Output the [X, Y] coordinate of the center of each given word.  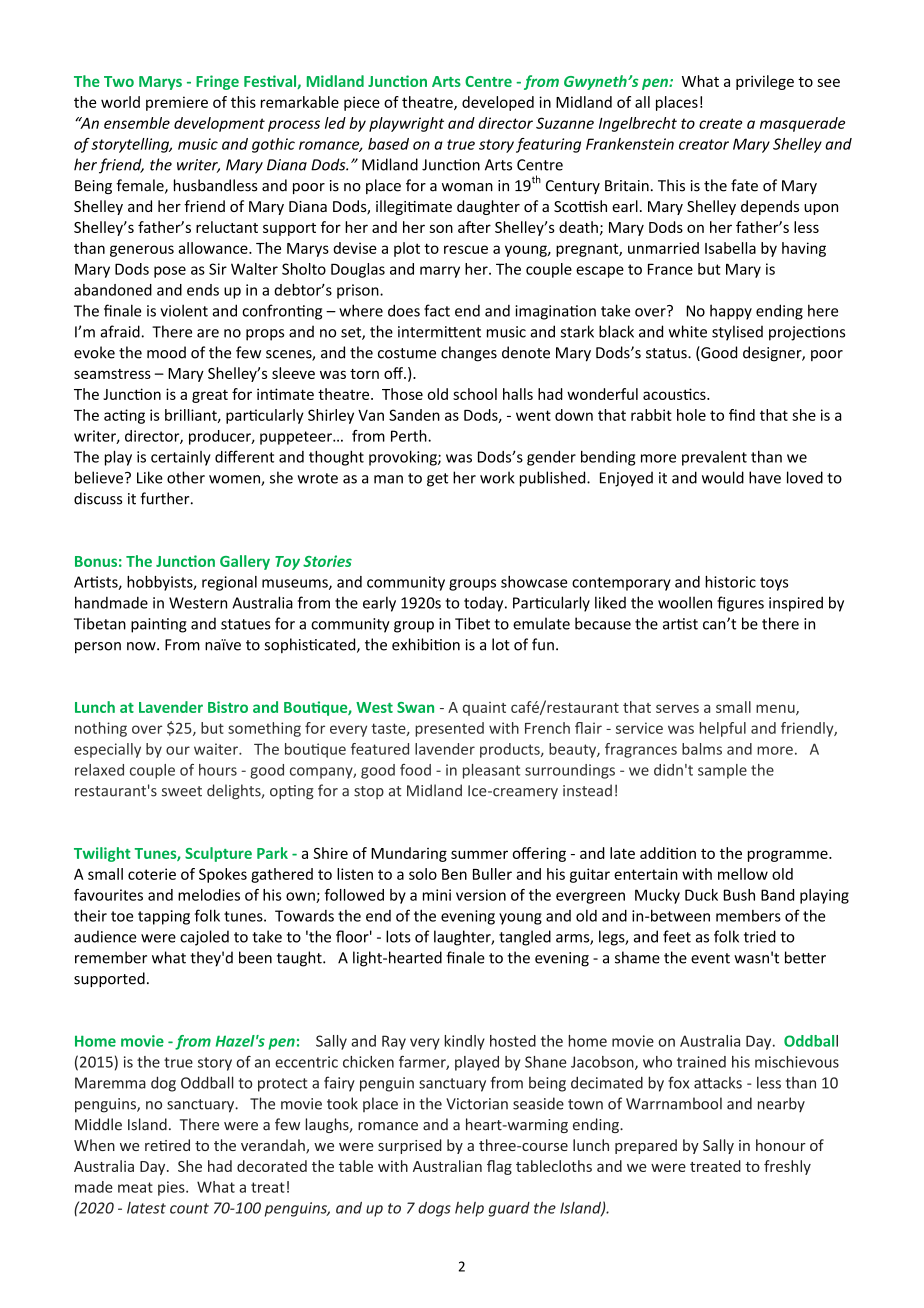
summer [479, 854]
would [723, 477]
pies [172, 1188]
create [721, 123]
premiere [177, 103]
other [186, 477]
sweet [182, 791]
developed [498, 103]
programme [789, 856]
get [437, 480]
